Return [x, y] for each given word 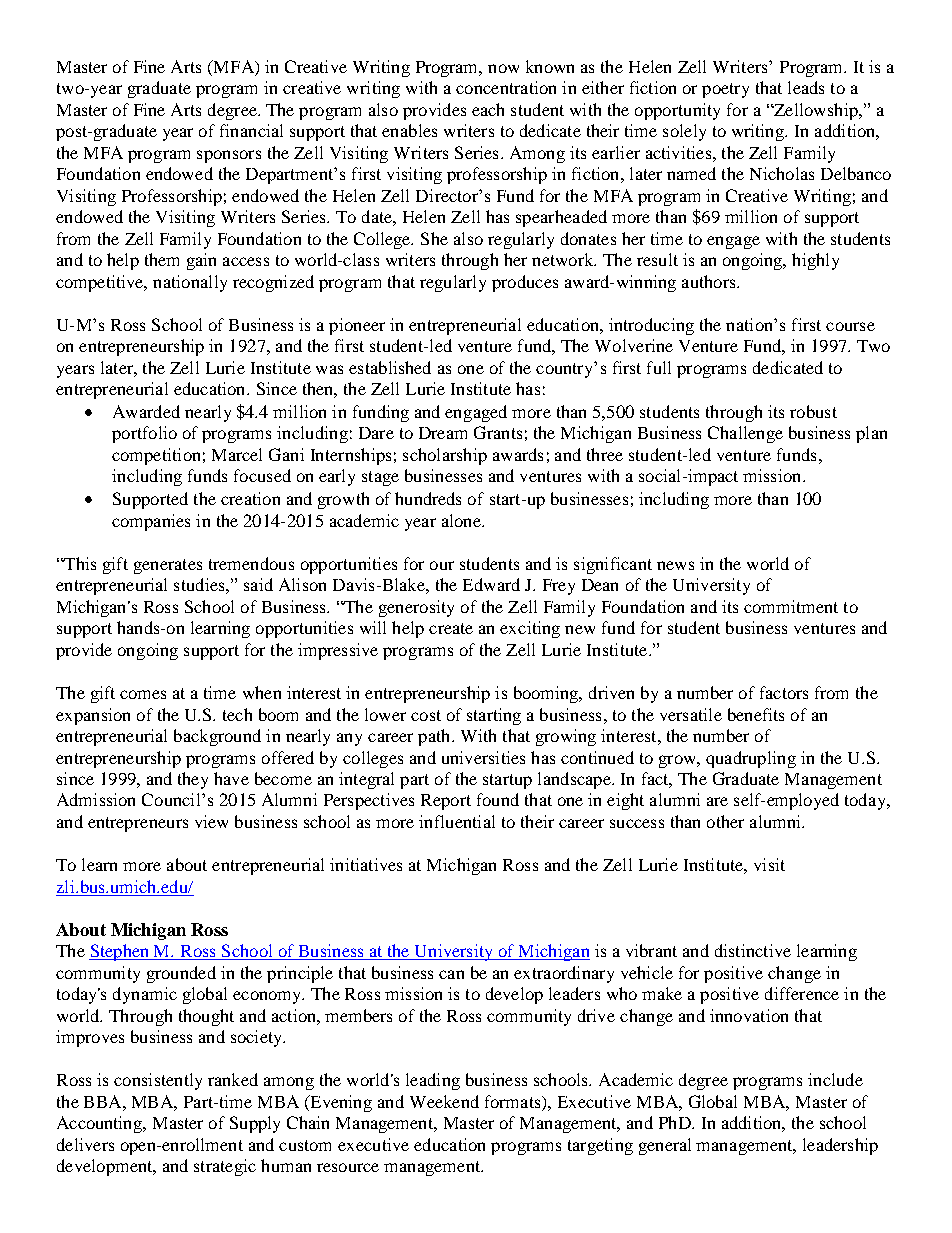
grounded [181, 974]
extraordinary [564, 974]
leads [806, 87]
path [435, 737]
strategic [225, 1167]
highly [815, 261]
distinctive [753, 950]
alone [462, 520]
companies [151, 522]
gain [201, 261]
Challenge [745, 434]
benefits [756, 714]
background [217, 737]
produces [525, 283]
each [488, 109]
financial [251, 130]
